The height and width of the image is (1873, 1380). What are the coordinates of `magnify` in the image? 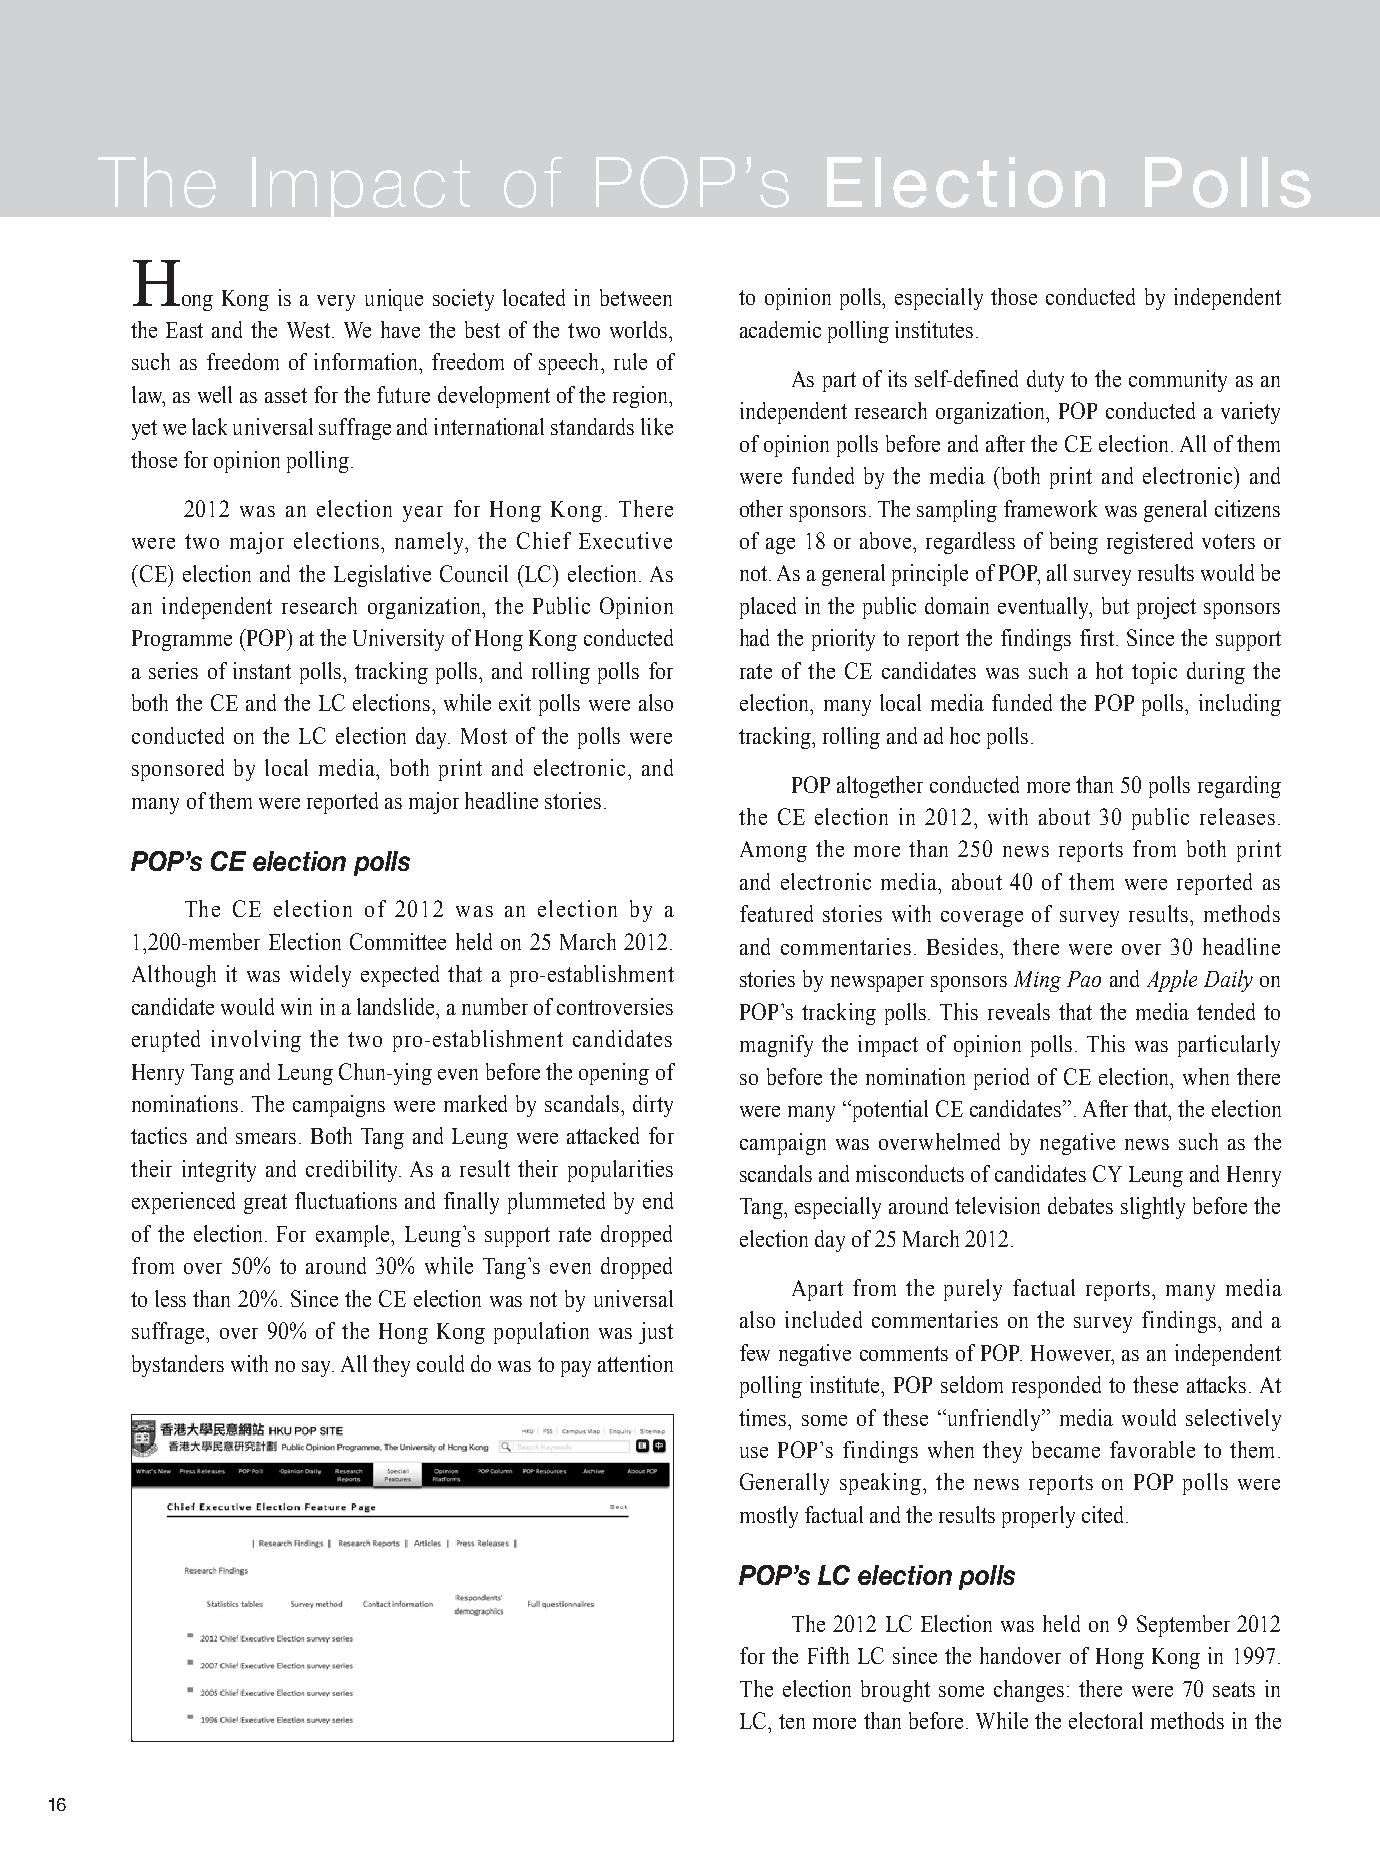 It's located at (776, 1046).
